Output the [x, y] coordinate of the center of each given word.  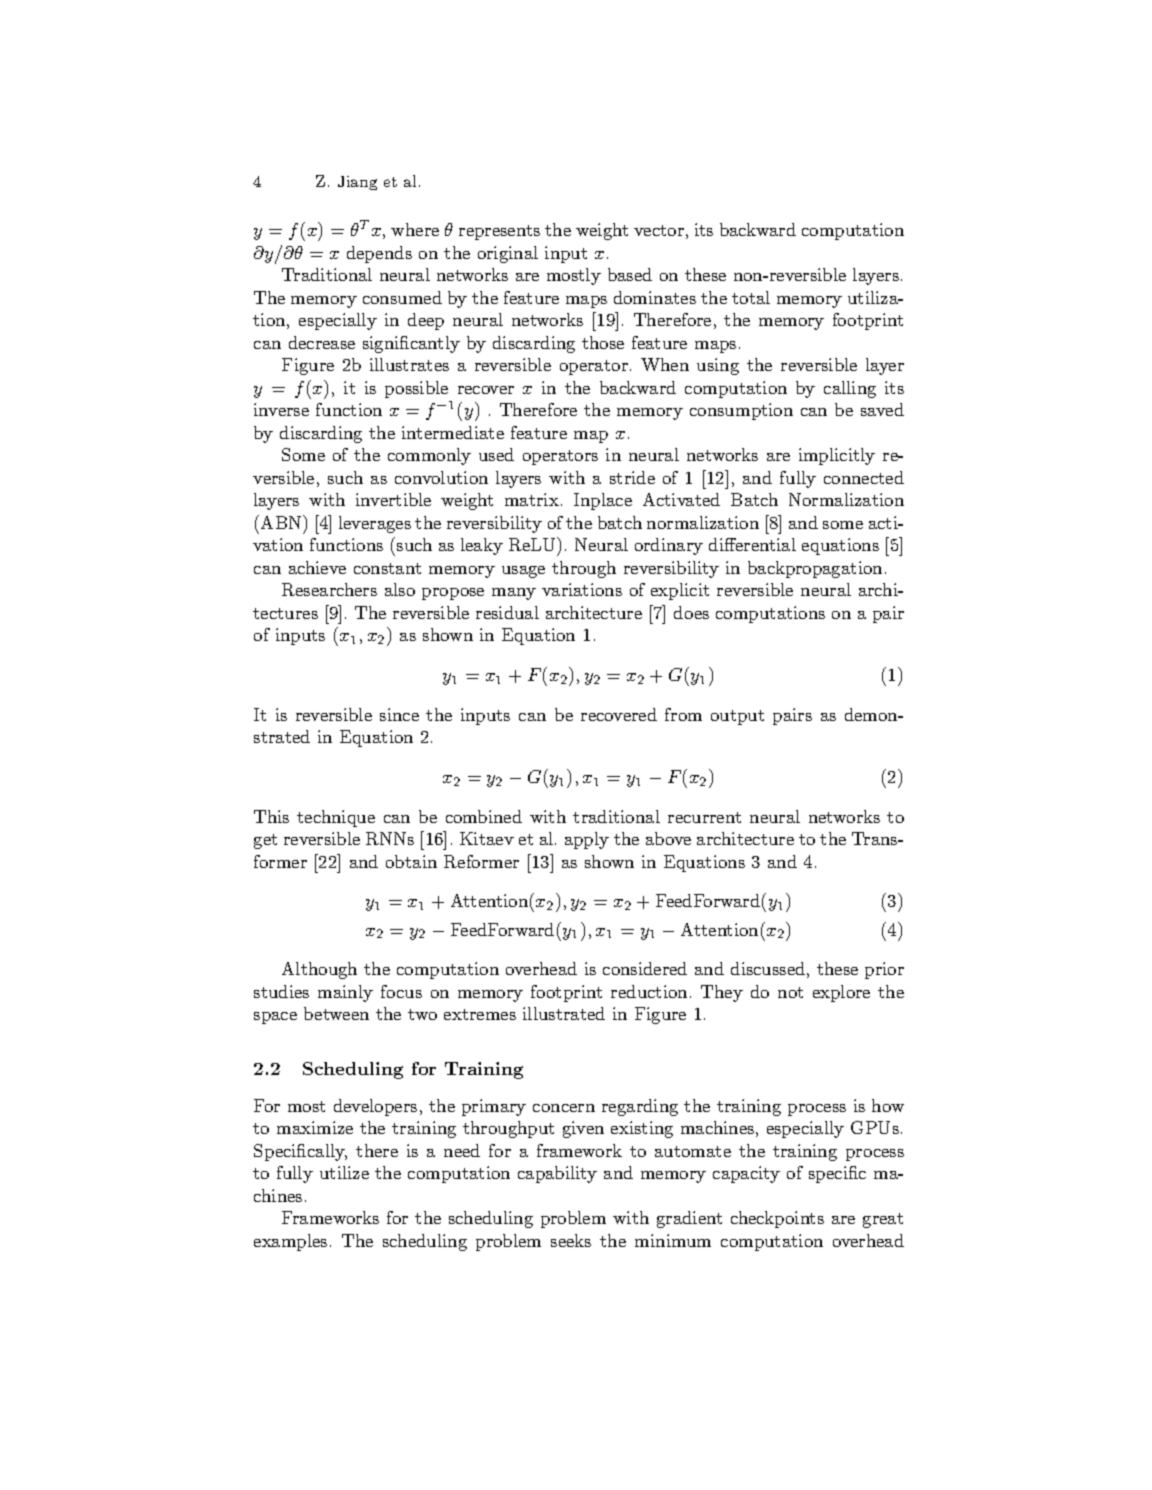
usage [523, 572]
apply [587, 840]
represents [499, 232]
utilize [344, 1172]
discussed [768, 968]
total [751, 297]
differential [752, 544]
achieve [317, 567]
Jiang [357, 183]
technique [336, 818]
